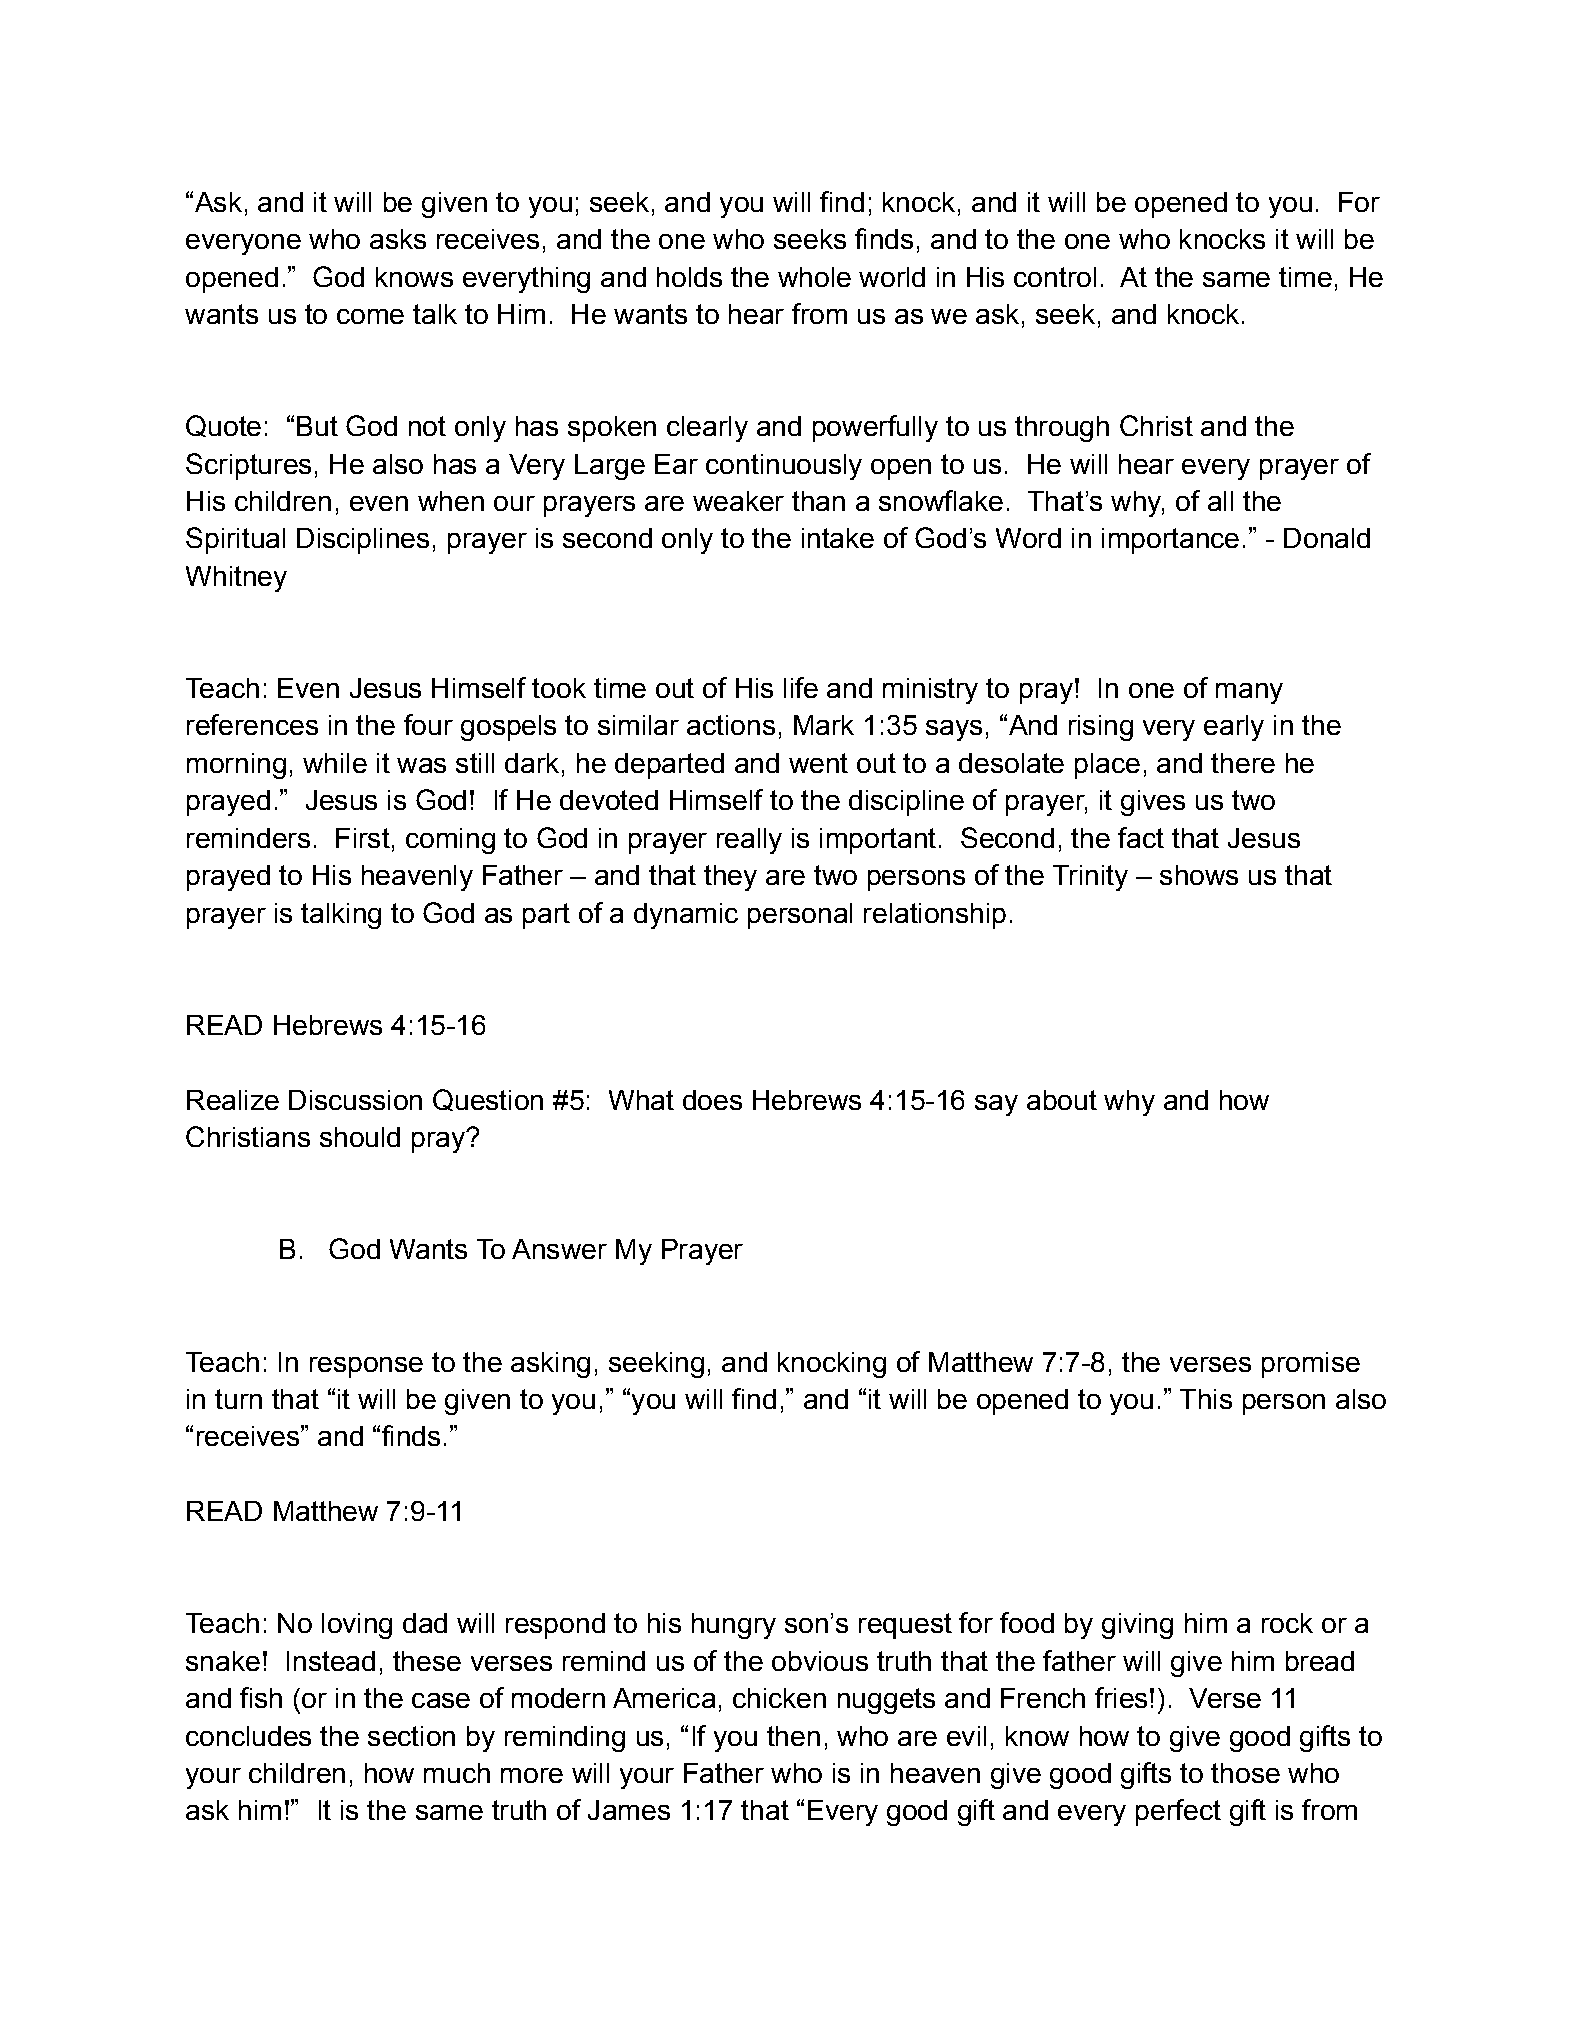 This screenshot has width=1574, height=2037. What do you see at coordinates (712, 1100) in the screenshot?
I see `does` at bounding box center [712, 1100].
